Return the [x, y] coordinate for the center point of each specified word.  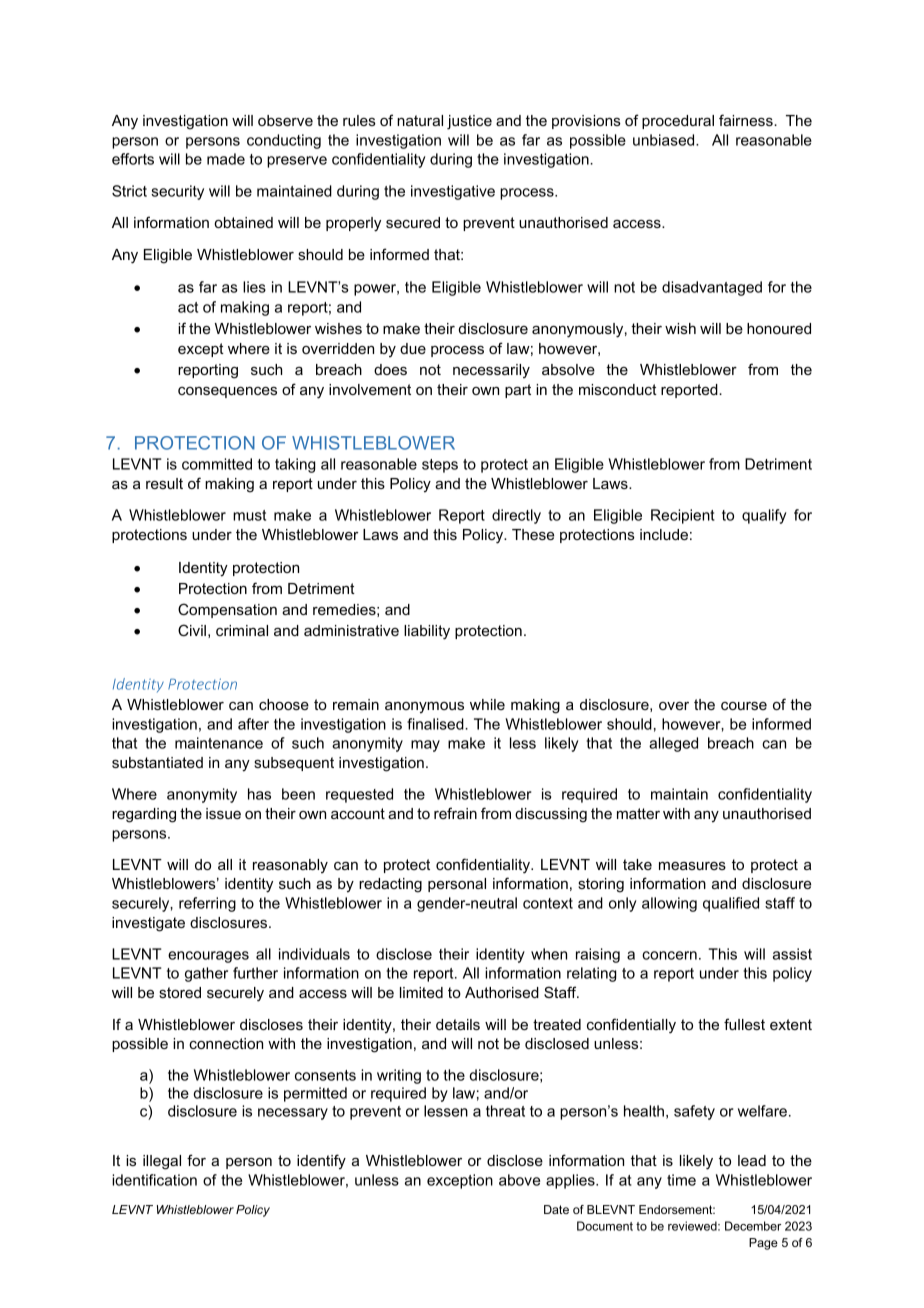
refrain [455, 813]
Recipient [683, 516]
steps [440, 466]
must [249, 515]
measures [692, 866]
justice [469, 122]
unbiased [665, 140]
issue [223, 813]
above [519, 1180]
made [226, 159]
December [753, 1226]
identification [154, 1180]
